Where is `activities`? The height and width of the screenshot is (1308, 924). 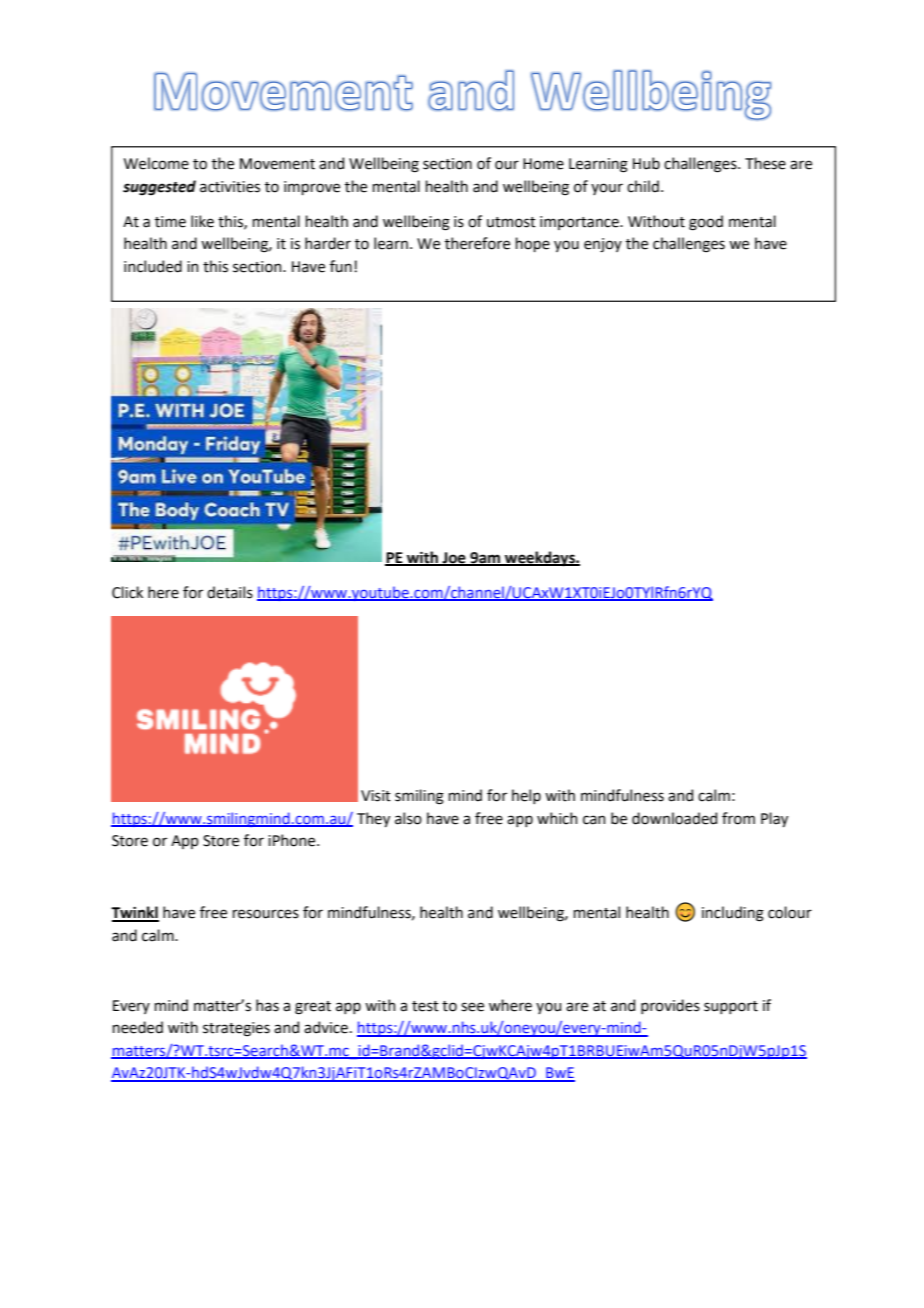 activities is located at coordinates (230, 187).
